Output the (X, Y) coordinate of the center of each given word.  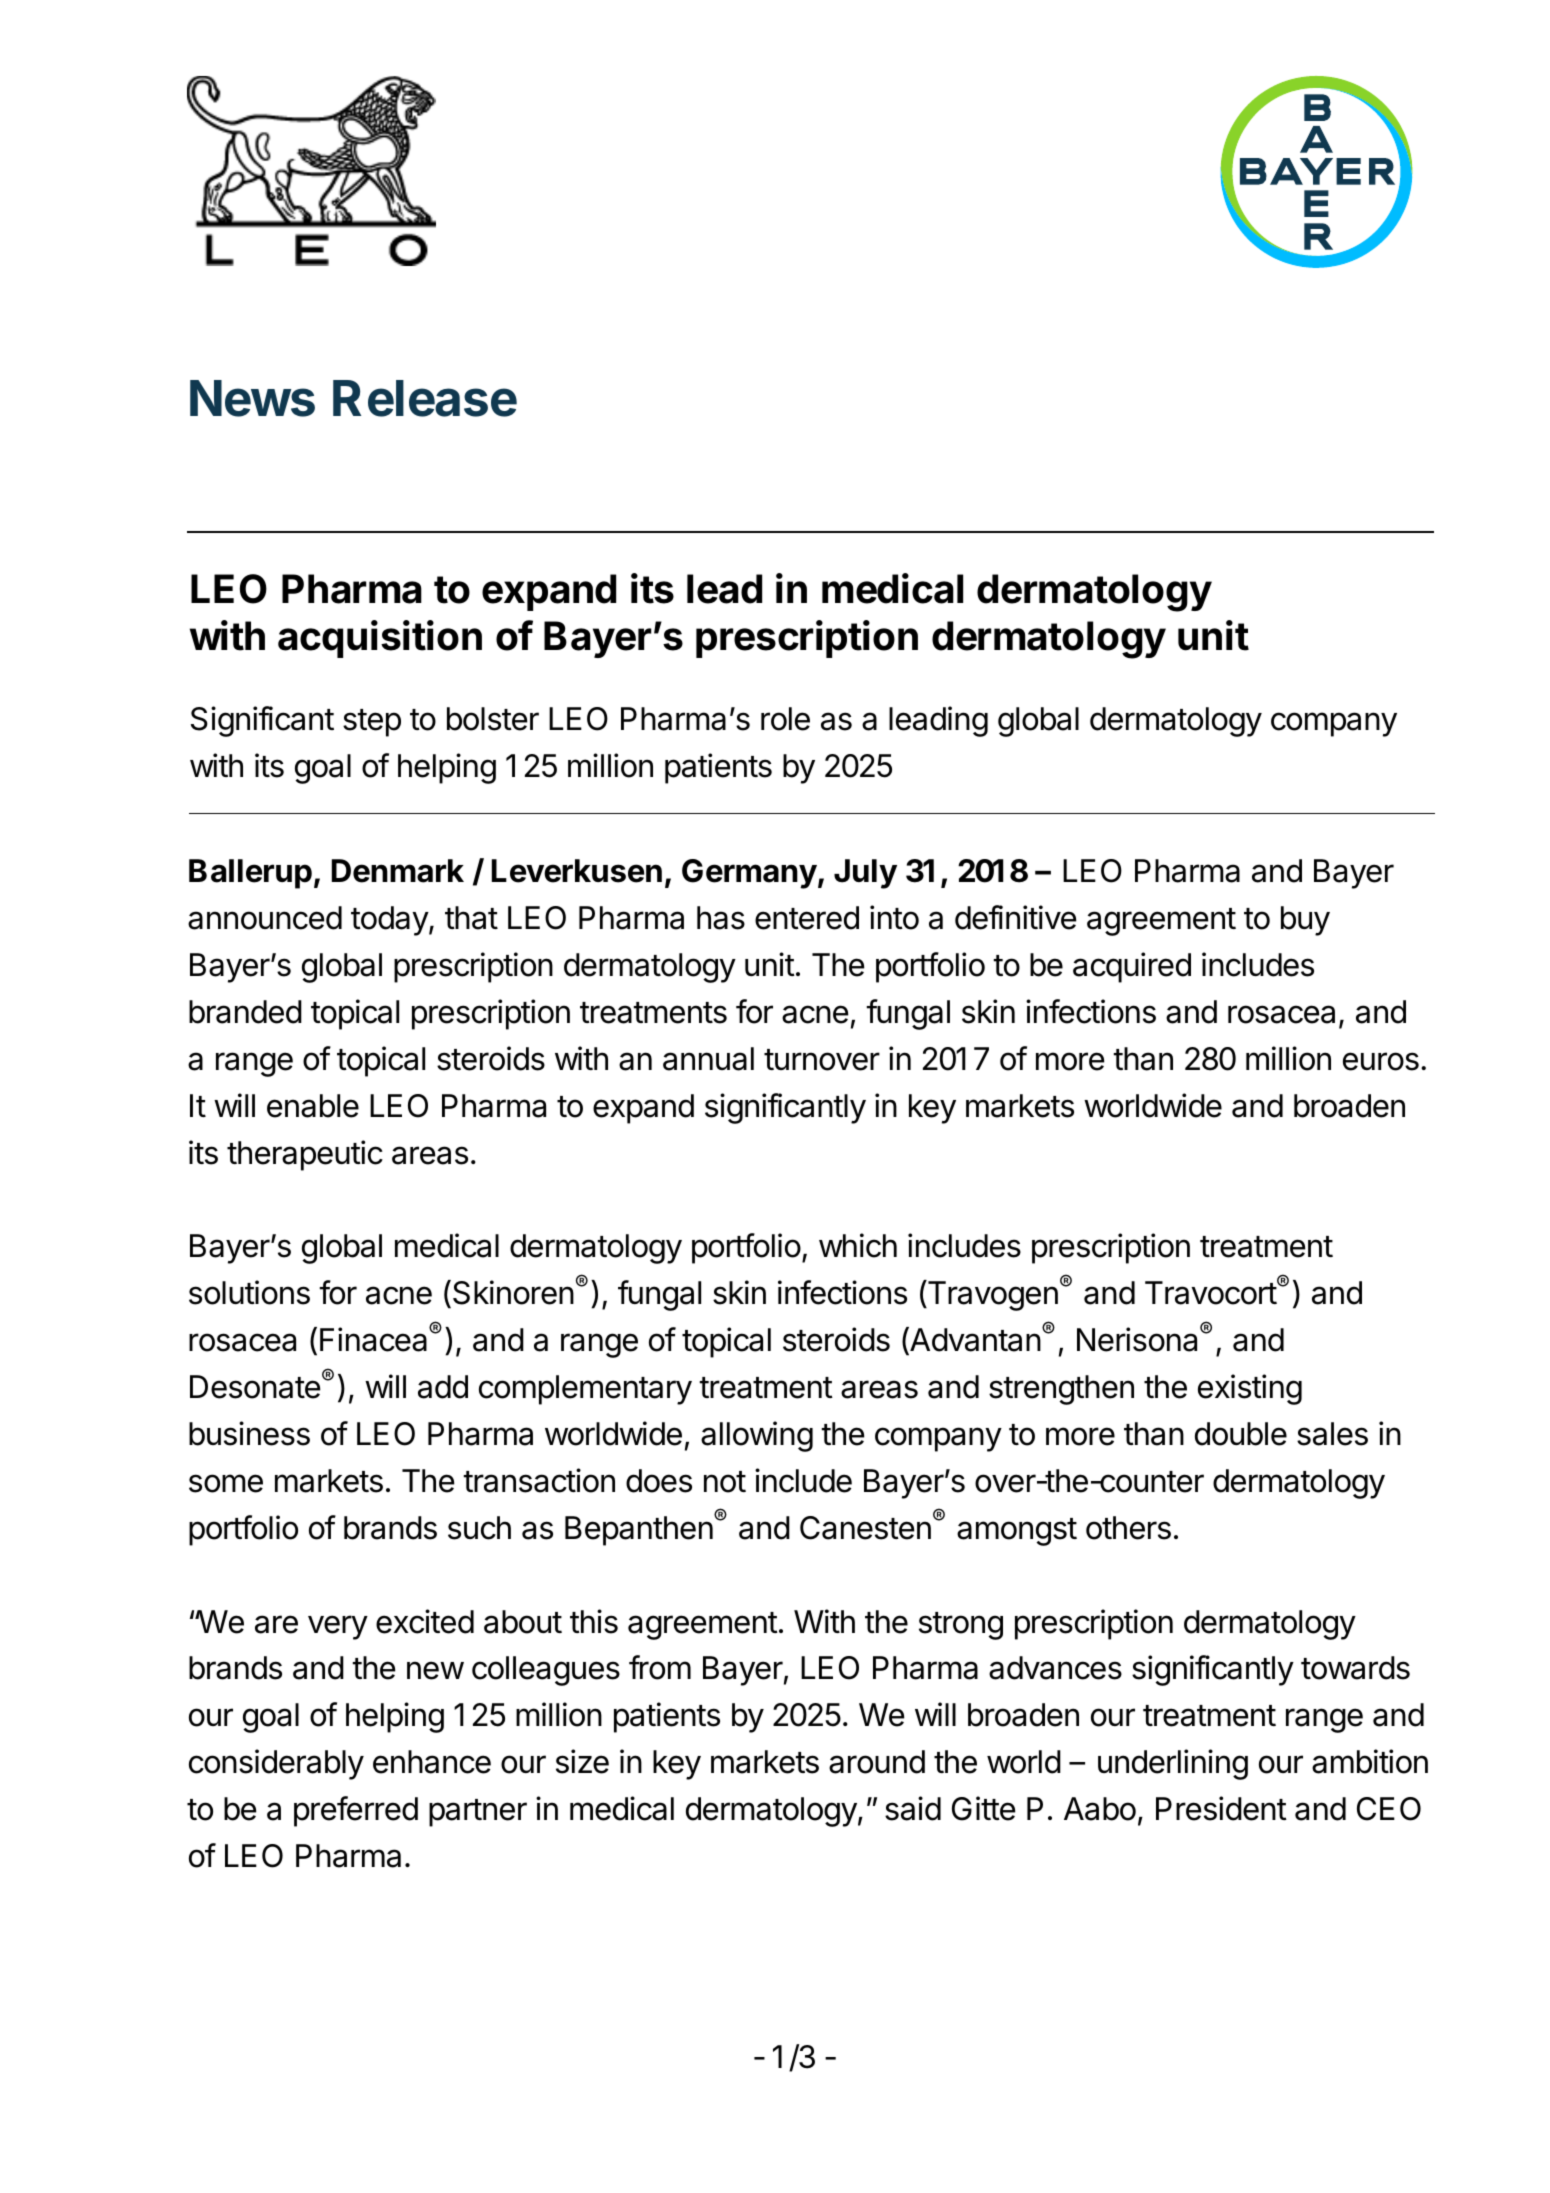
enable (313, 1106)
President (1221, 1808)
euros (1381, 1061)
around (877, 1762)
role (785, 719)
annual (708, 1059)
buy (1305, 921)
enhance (432, 1762)
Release (425, 398)
